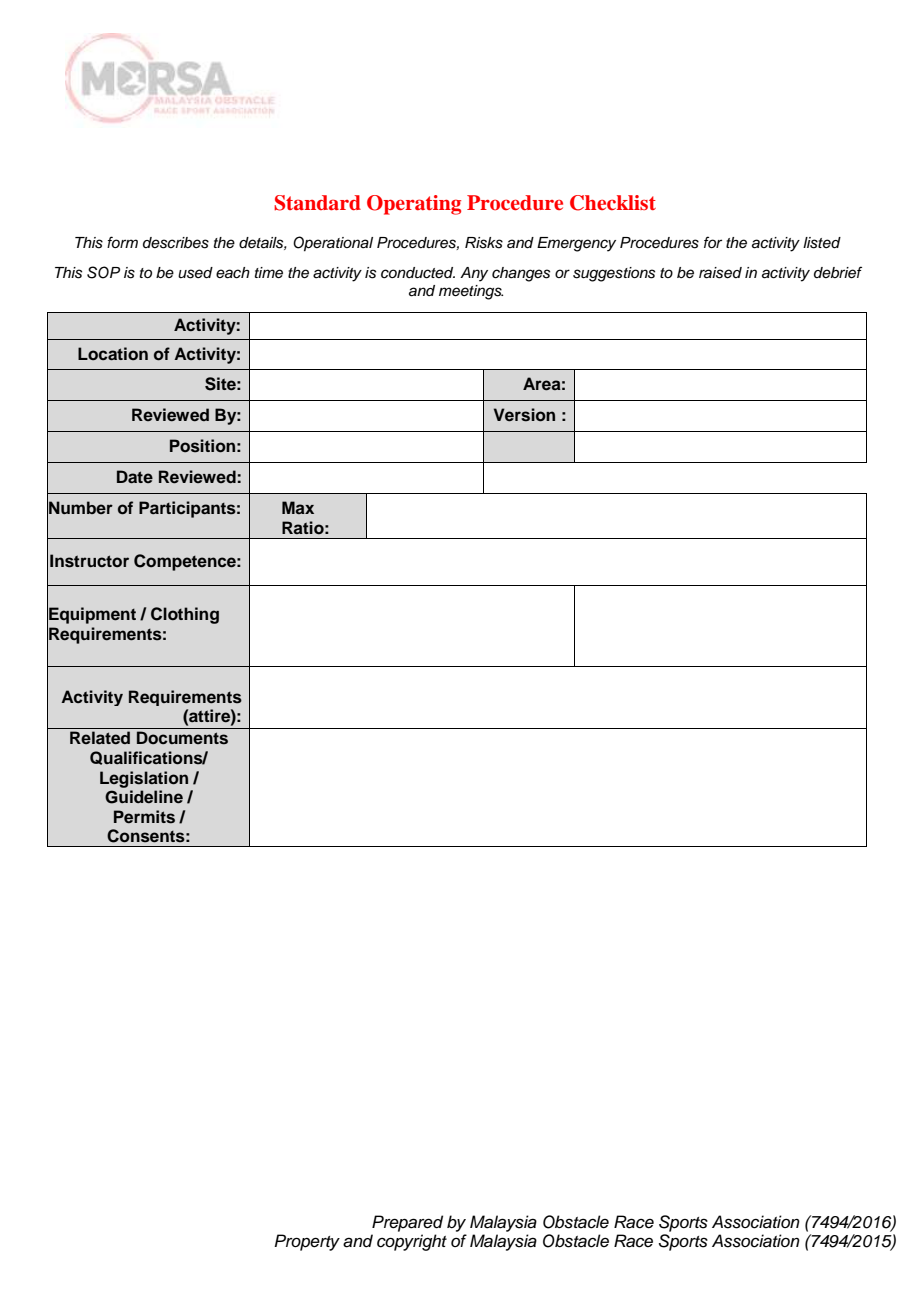 Image resolution: width=924 pixels, height=1307 pixels. Describe the element at coordinates (298, 507) in the document. I see `Max` at that location.
